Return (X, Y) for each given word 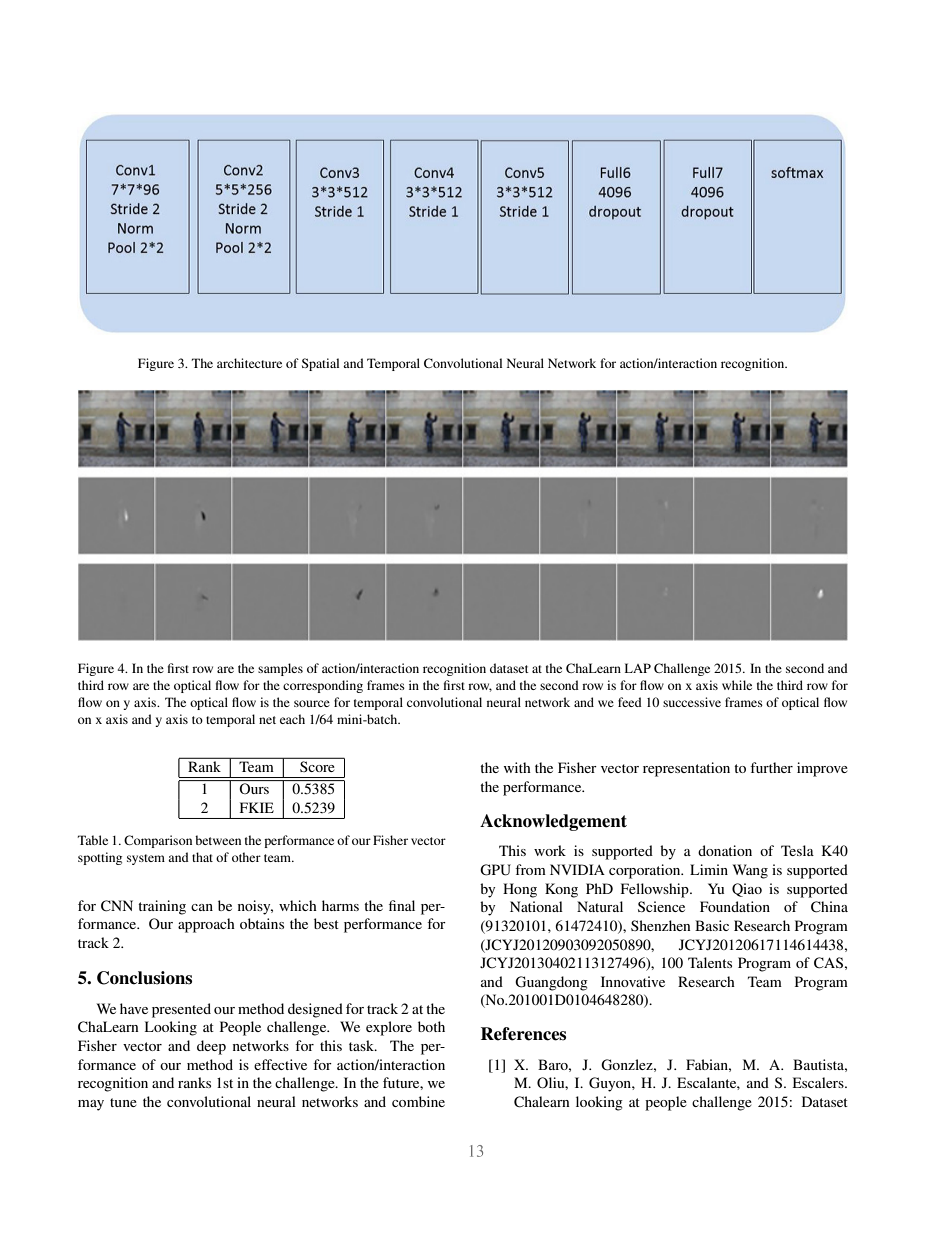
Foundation (735, 906)
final (402, 905)
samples (280, 669)
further (771, 767)
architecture (249, 363)
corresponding (323, 686)
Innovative (633, 981)
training (162, 907)
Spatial (320, 364)
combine (418, 1101)
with (517, 767)
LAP (638, 668)
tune (123, 1102)
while (737, 685)
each (292, 719)
